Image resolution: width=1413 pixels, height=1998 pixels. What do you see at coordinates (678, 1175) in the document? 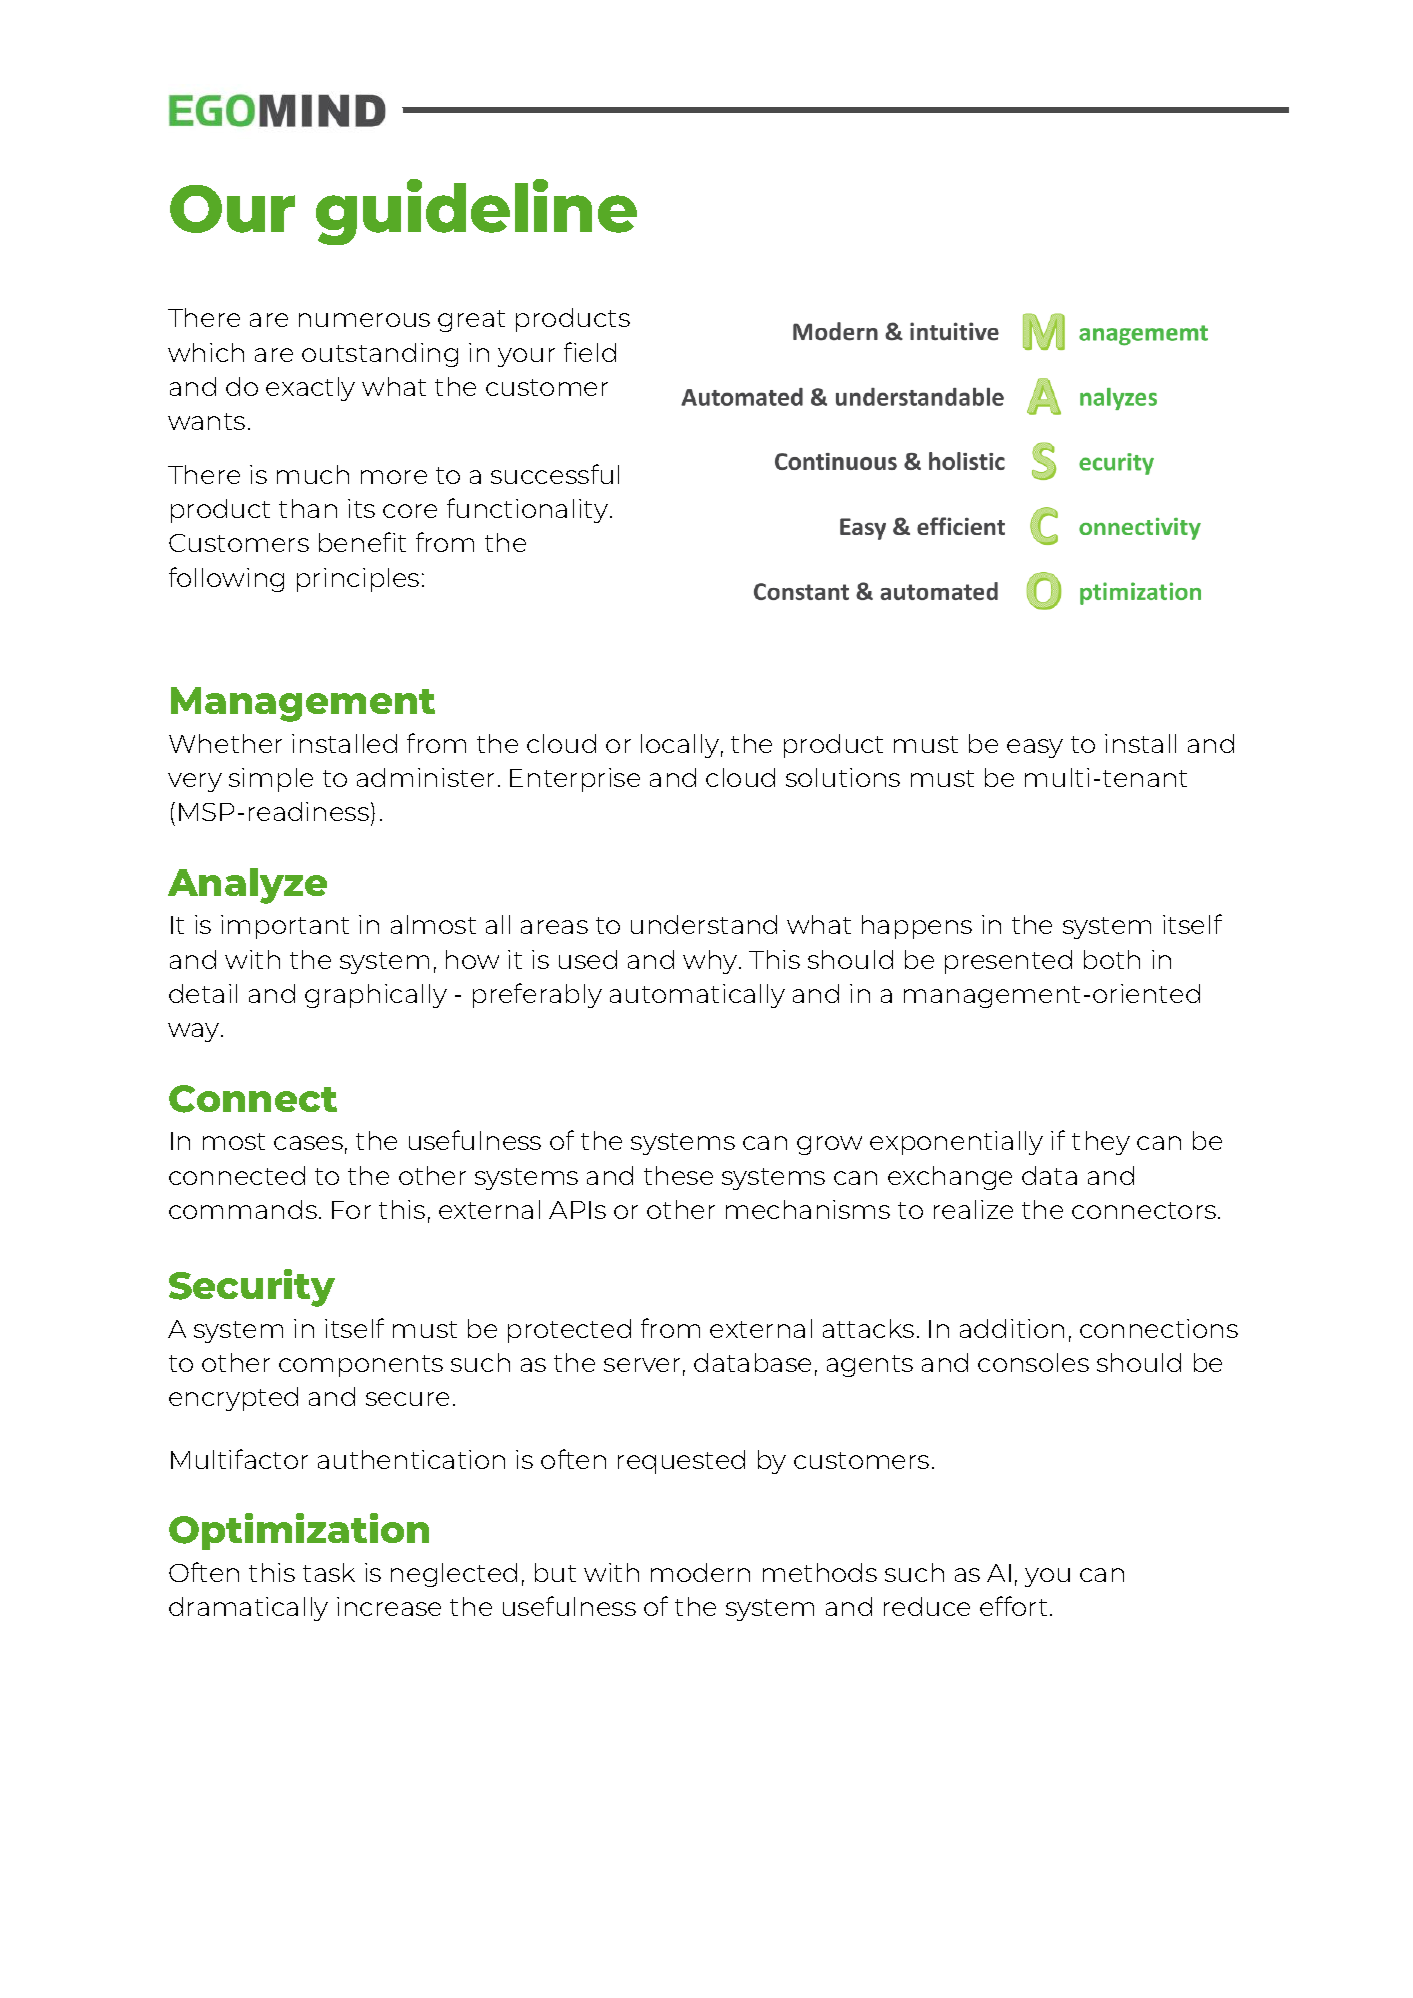
I see `these` at bounding box center [678, 1175].
